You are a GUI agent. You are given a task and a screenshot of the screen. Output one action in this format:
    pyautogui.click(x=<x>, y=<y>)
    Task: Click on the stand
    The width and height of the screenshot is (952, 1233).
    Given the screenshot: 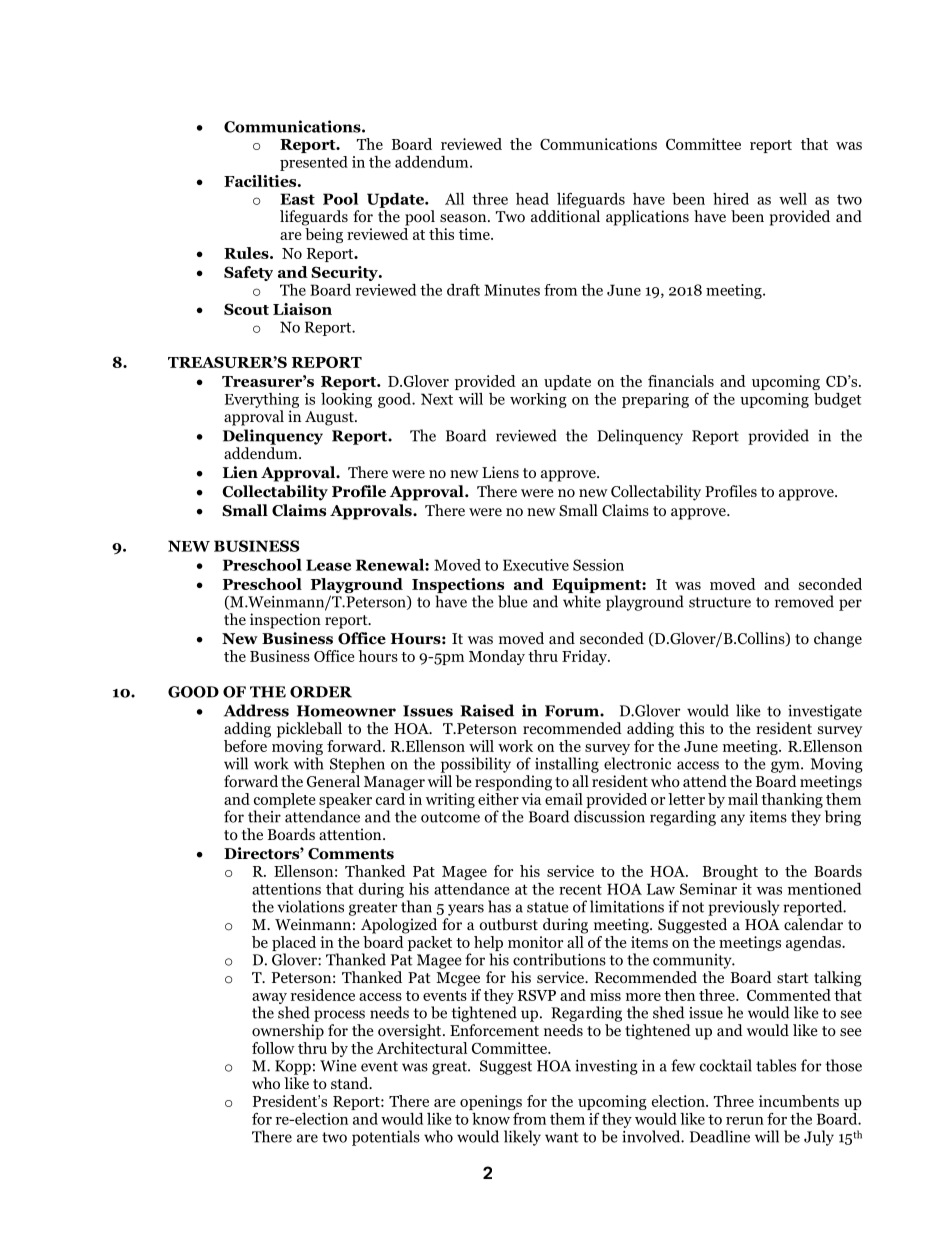 What is the action you would take?
    pyautogui.click(x=351, y=1083)
